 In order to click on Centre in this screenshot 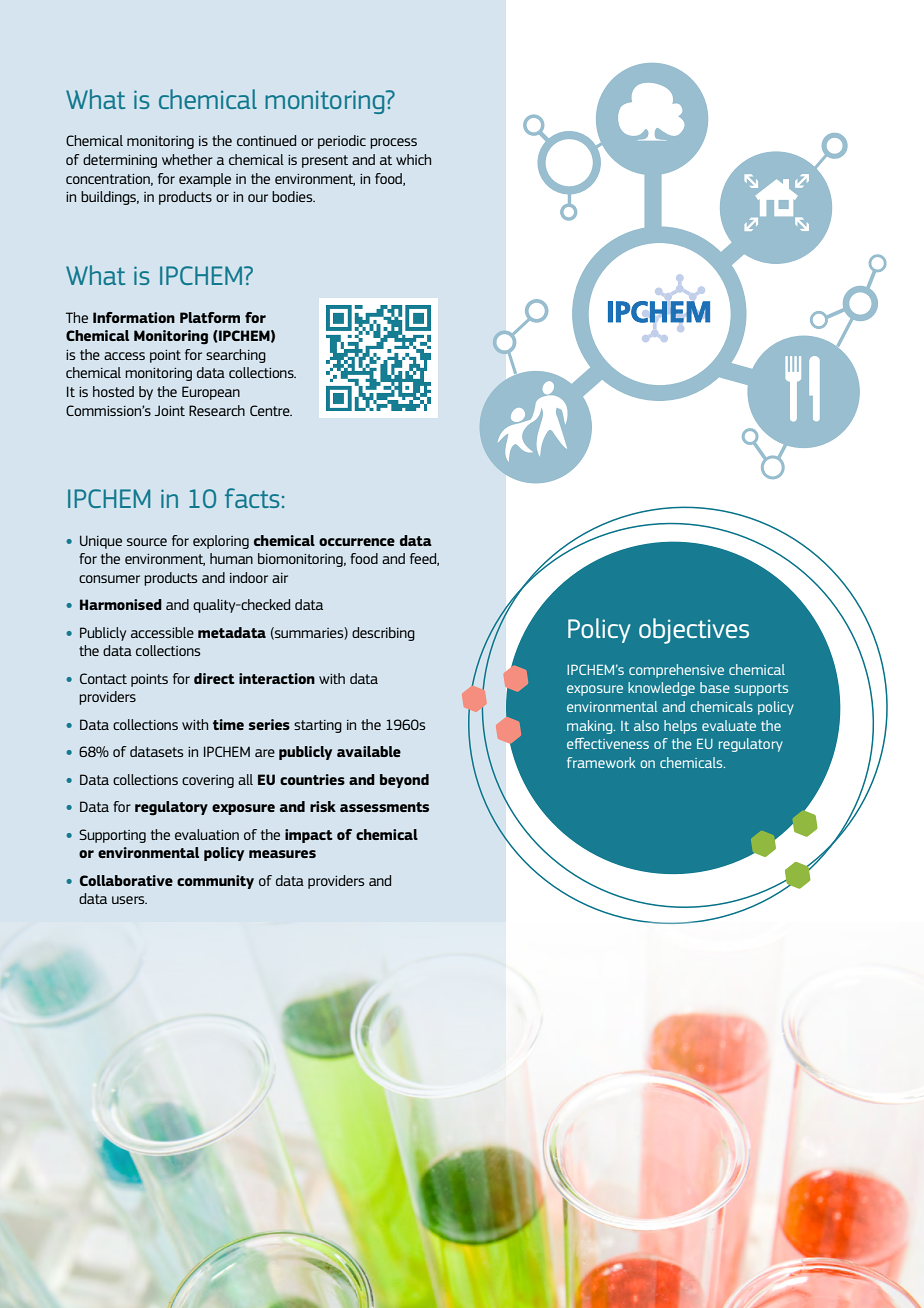, I will do `click(271, 410)`.
